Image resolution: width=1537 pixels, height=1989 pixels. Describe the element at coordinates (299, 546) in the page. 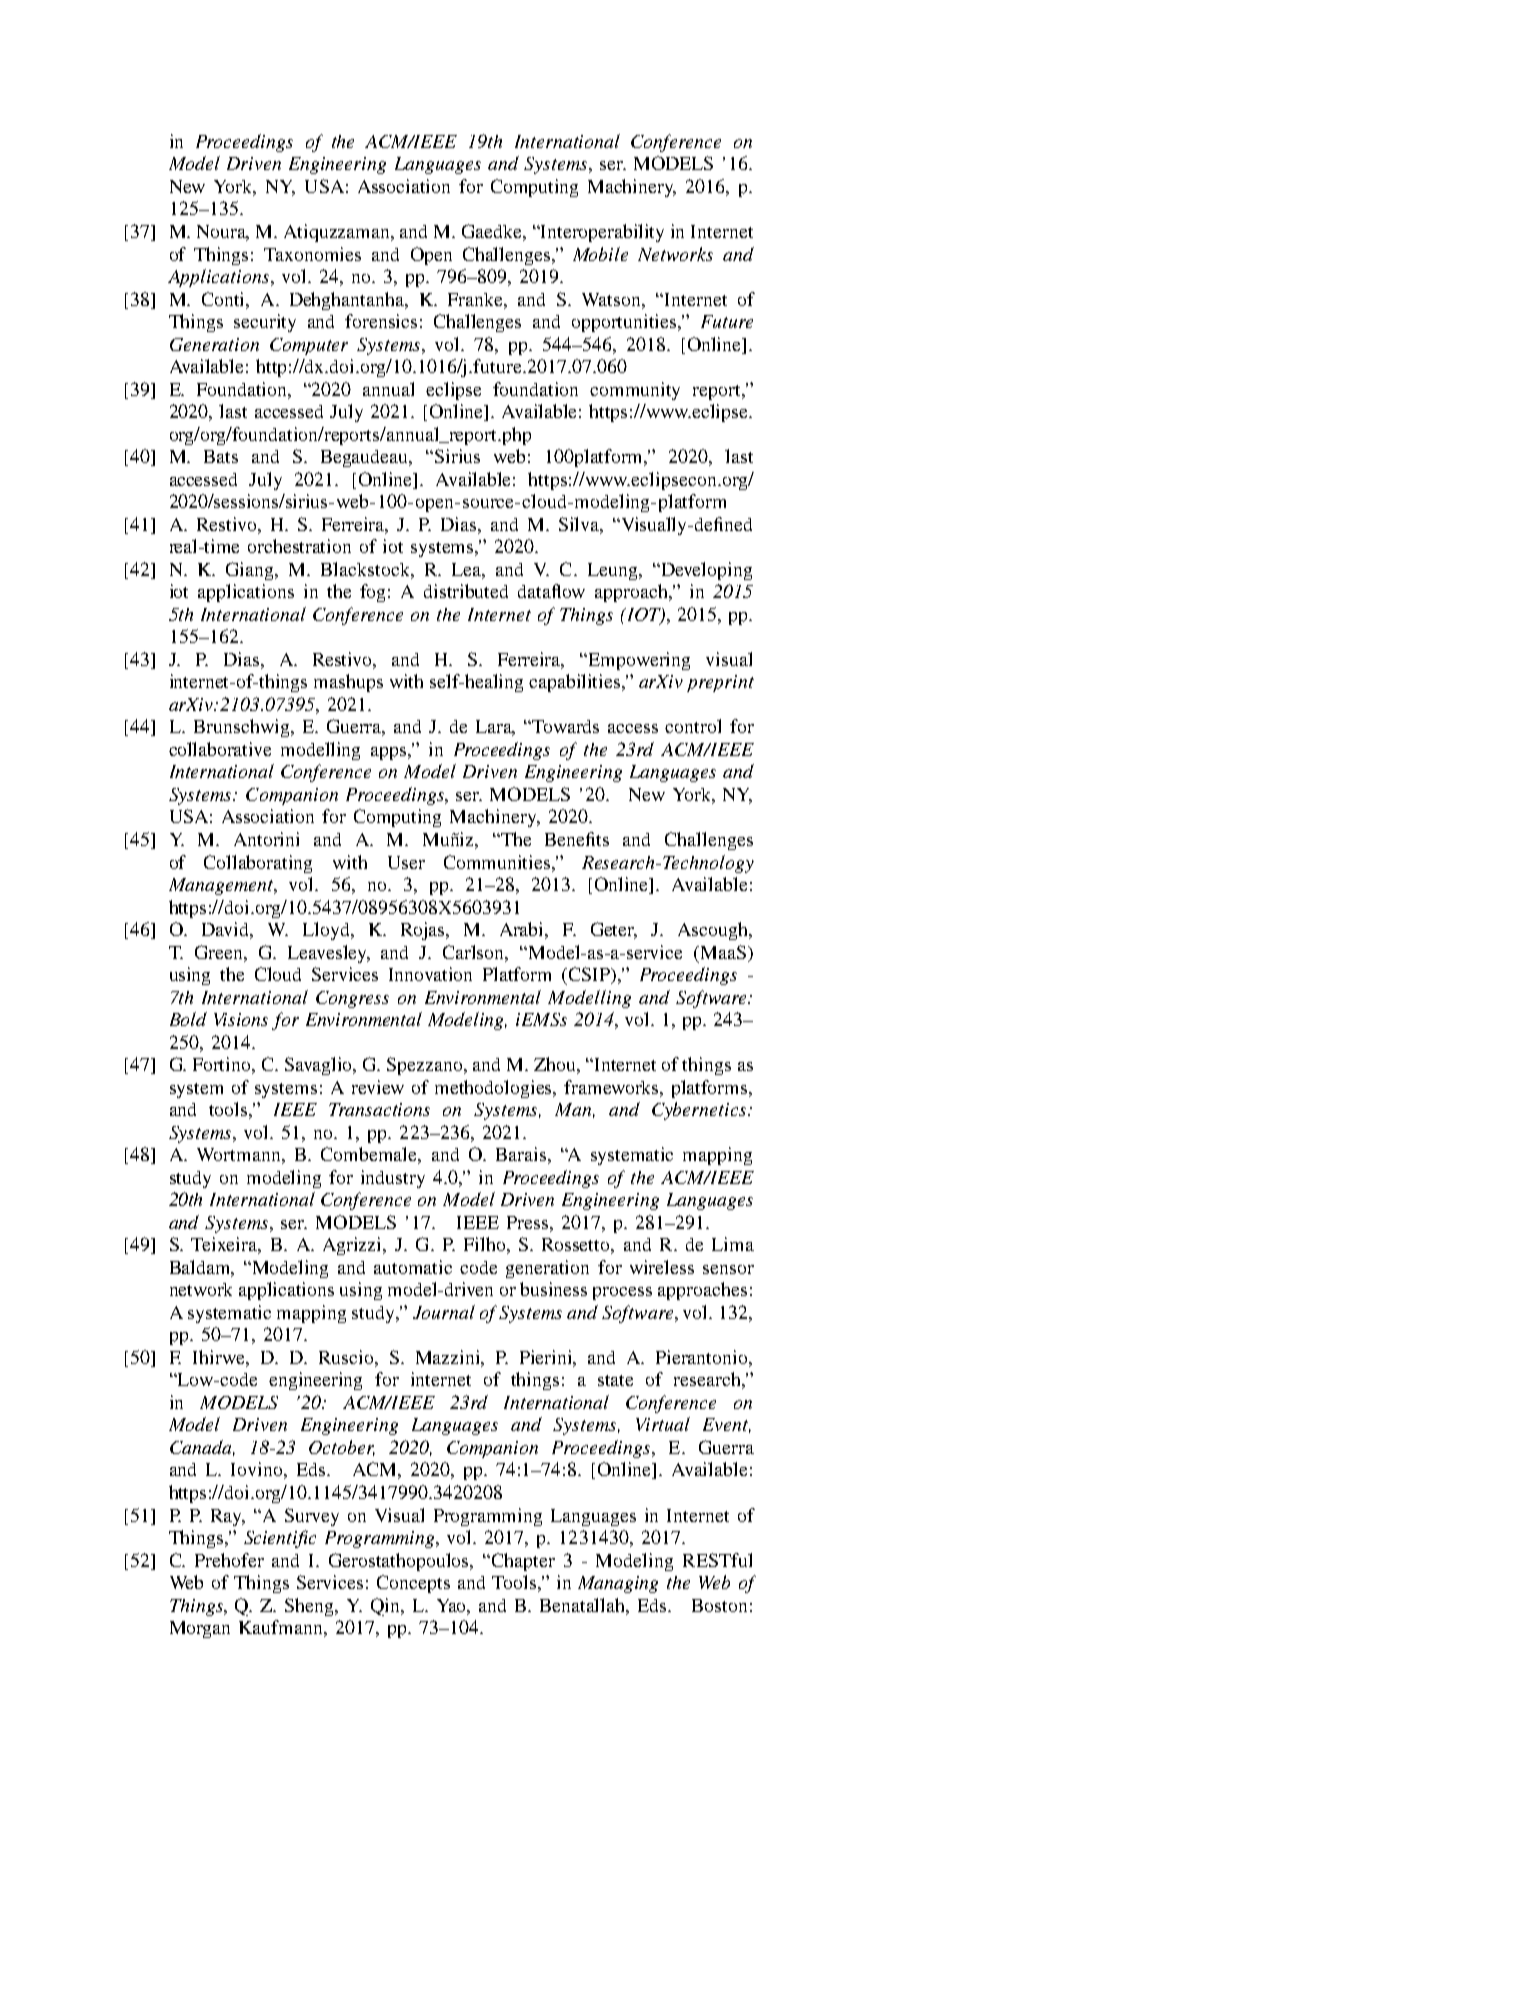

I see `orchestration` at that location.
